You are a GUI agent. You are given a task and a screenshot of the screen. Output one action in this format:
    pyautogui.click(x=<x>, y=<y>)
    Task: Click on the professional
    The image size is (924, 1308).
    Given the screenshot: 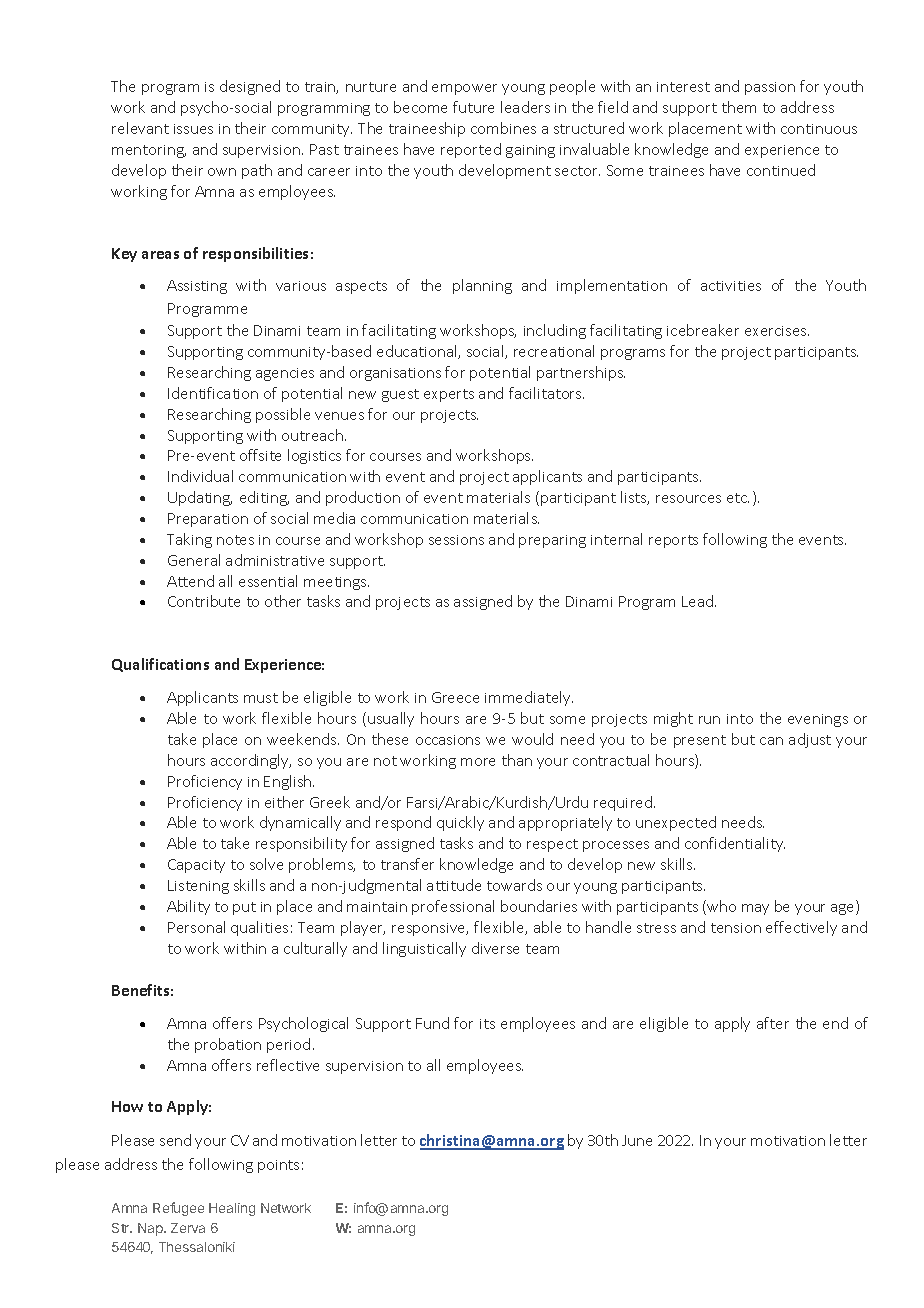 What is the action you would take?
    pyautogui.click(x=453, y=907)
